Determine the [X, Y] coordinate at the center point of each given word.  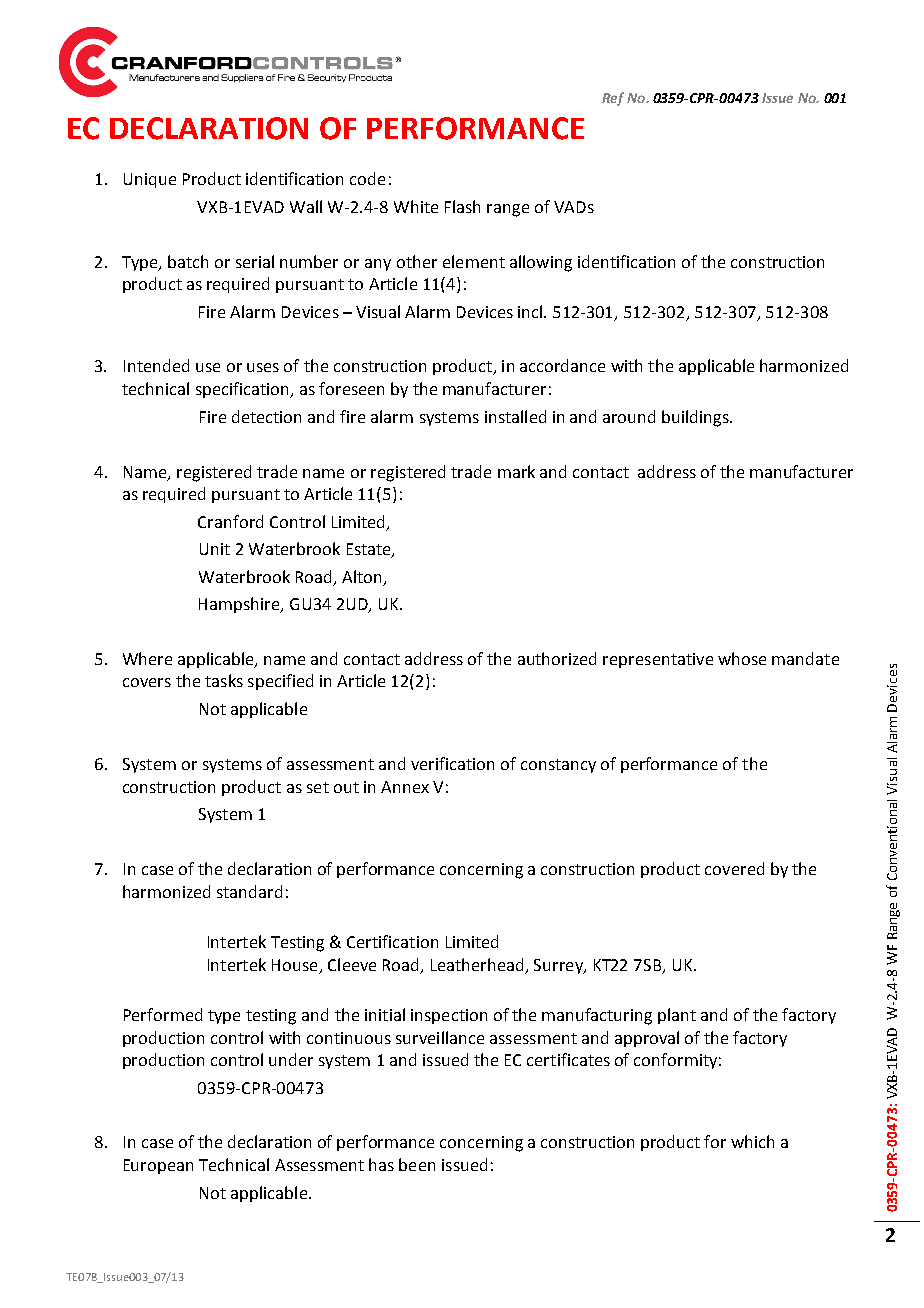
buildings [696, 418]
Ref [613, 99]
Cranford [230, 521]
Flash [462, 206]
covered [734, 868]
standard [249, 891]
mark [516, 471]
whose [742, 658]
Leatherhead [477, 964]
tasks [224, 680]
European [158, 1166]
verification [452, 763]
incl [531, 311]
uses [263, 367]
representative [658, 660]
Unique [150, 180]
